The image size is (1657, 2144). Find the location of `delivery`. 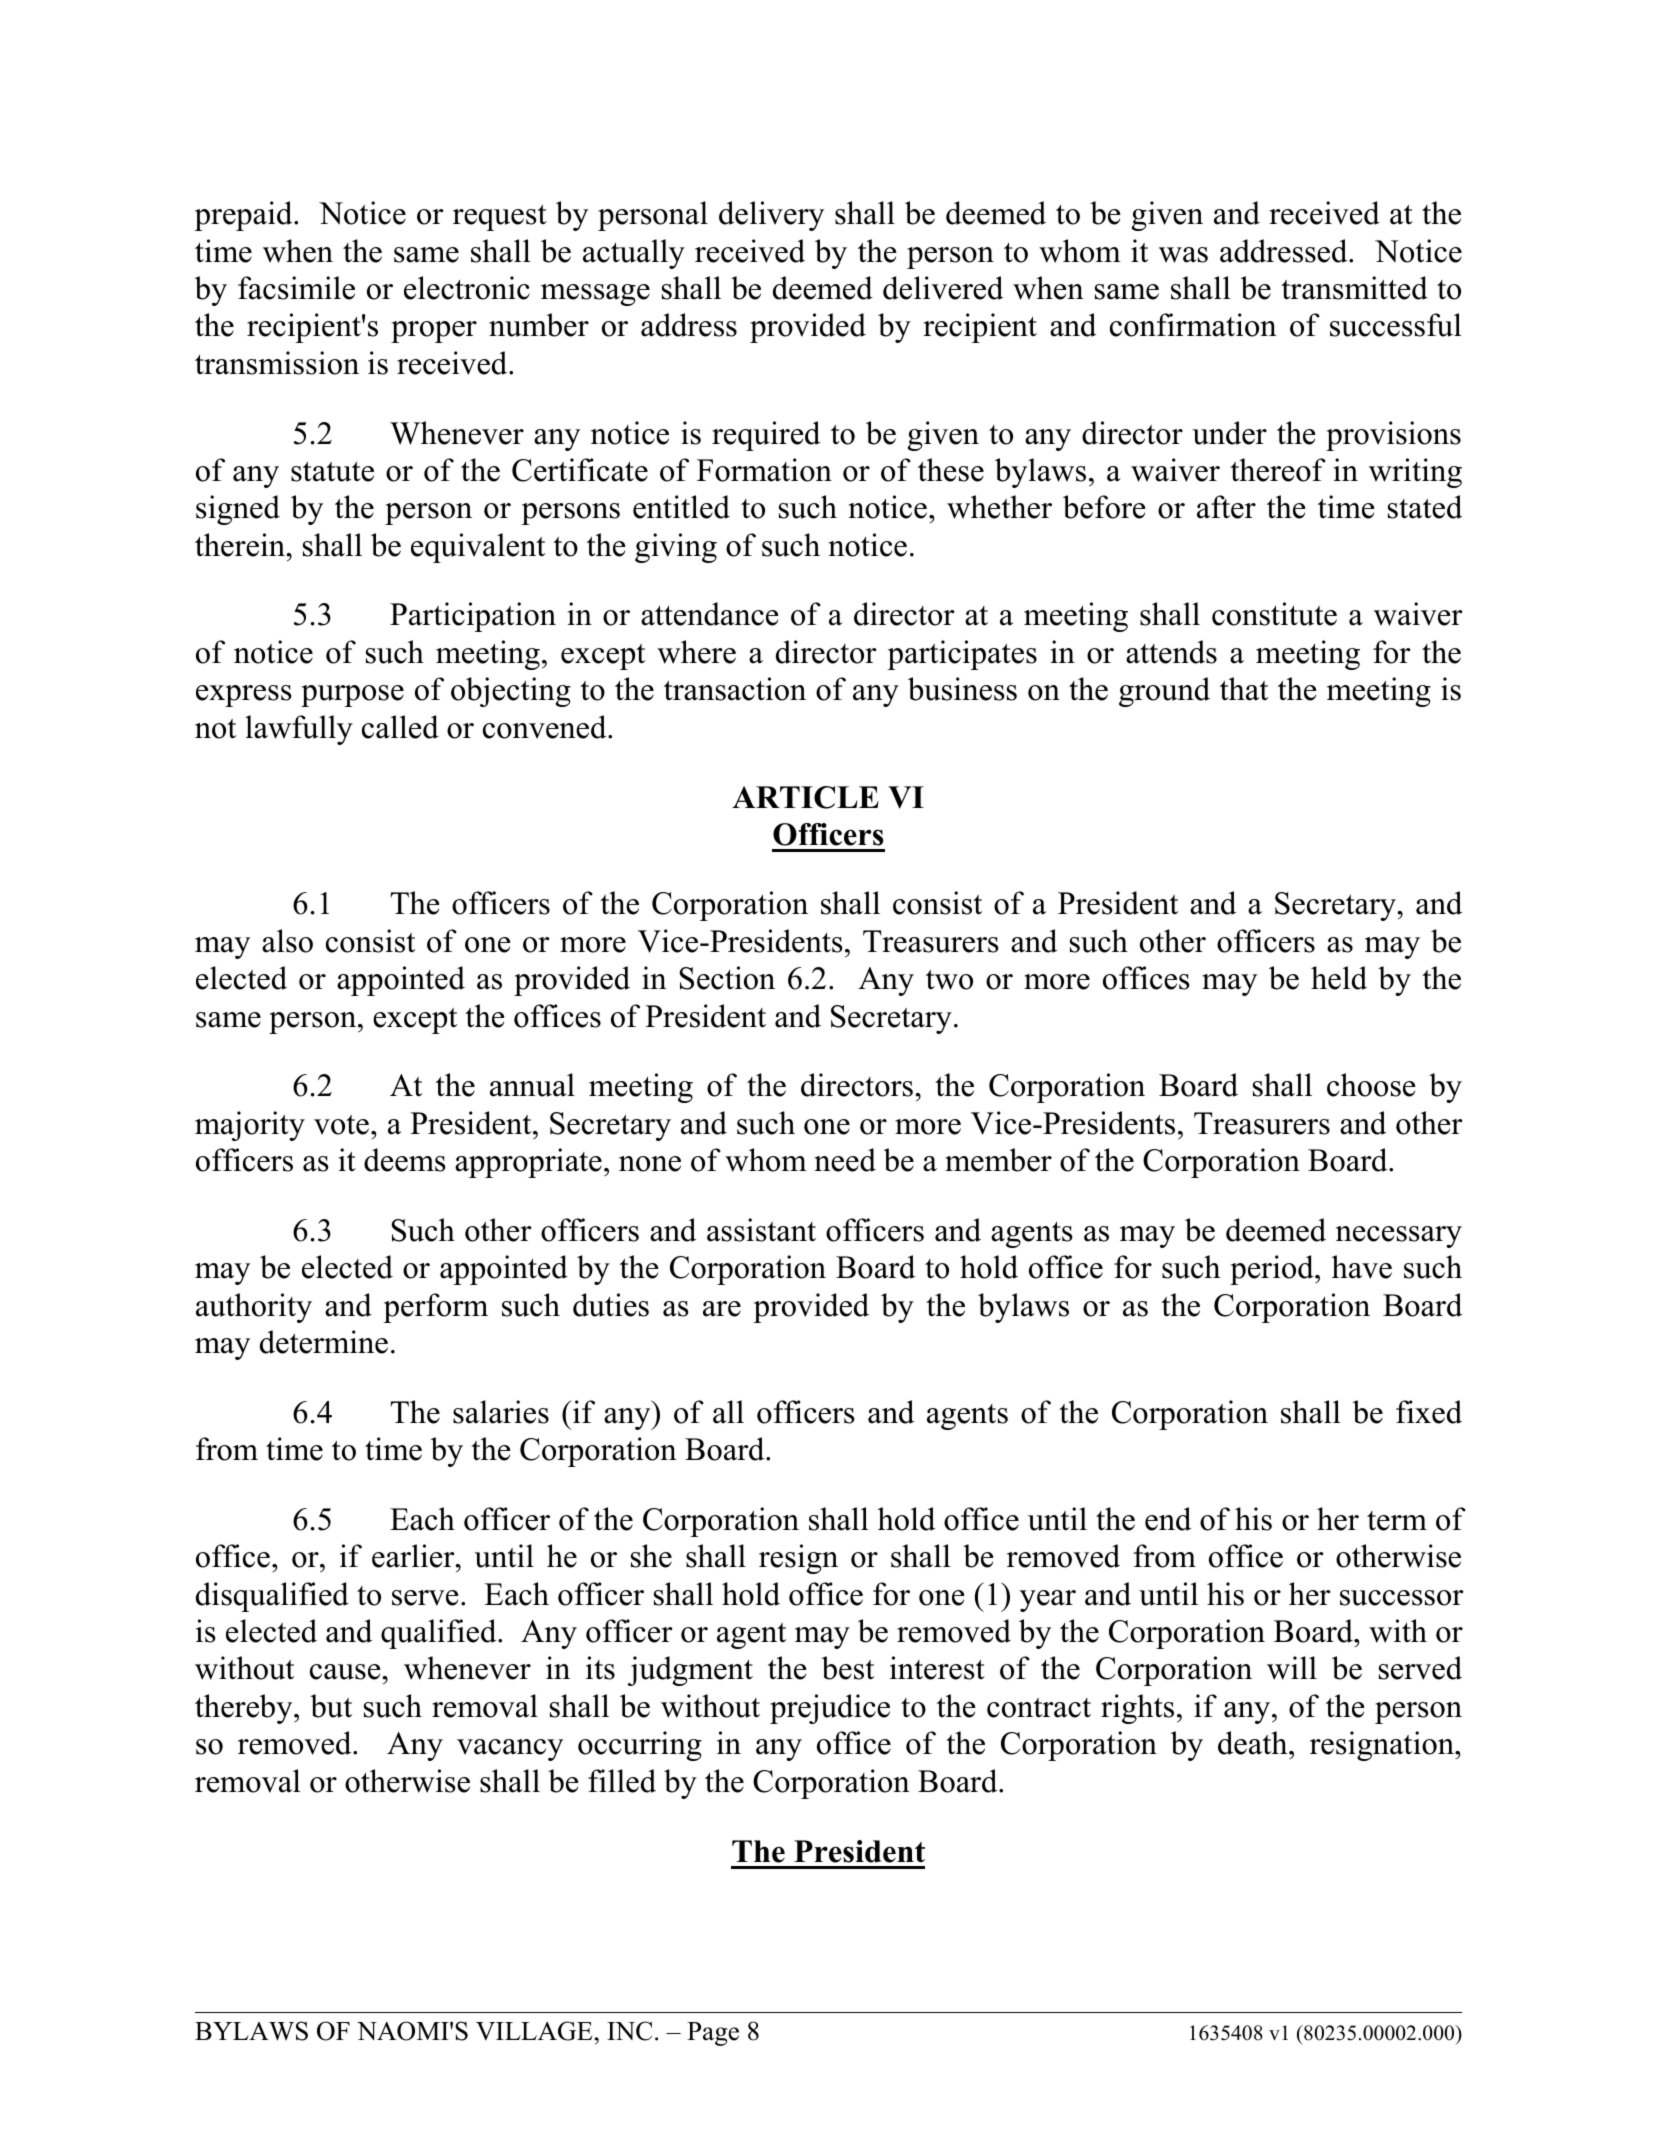

delivery is located at coordinates (771, 216).
